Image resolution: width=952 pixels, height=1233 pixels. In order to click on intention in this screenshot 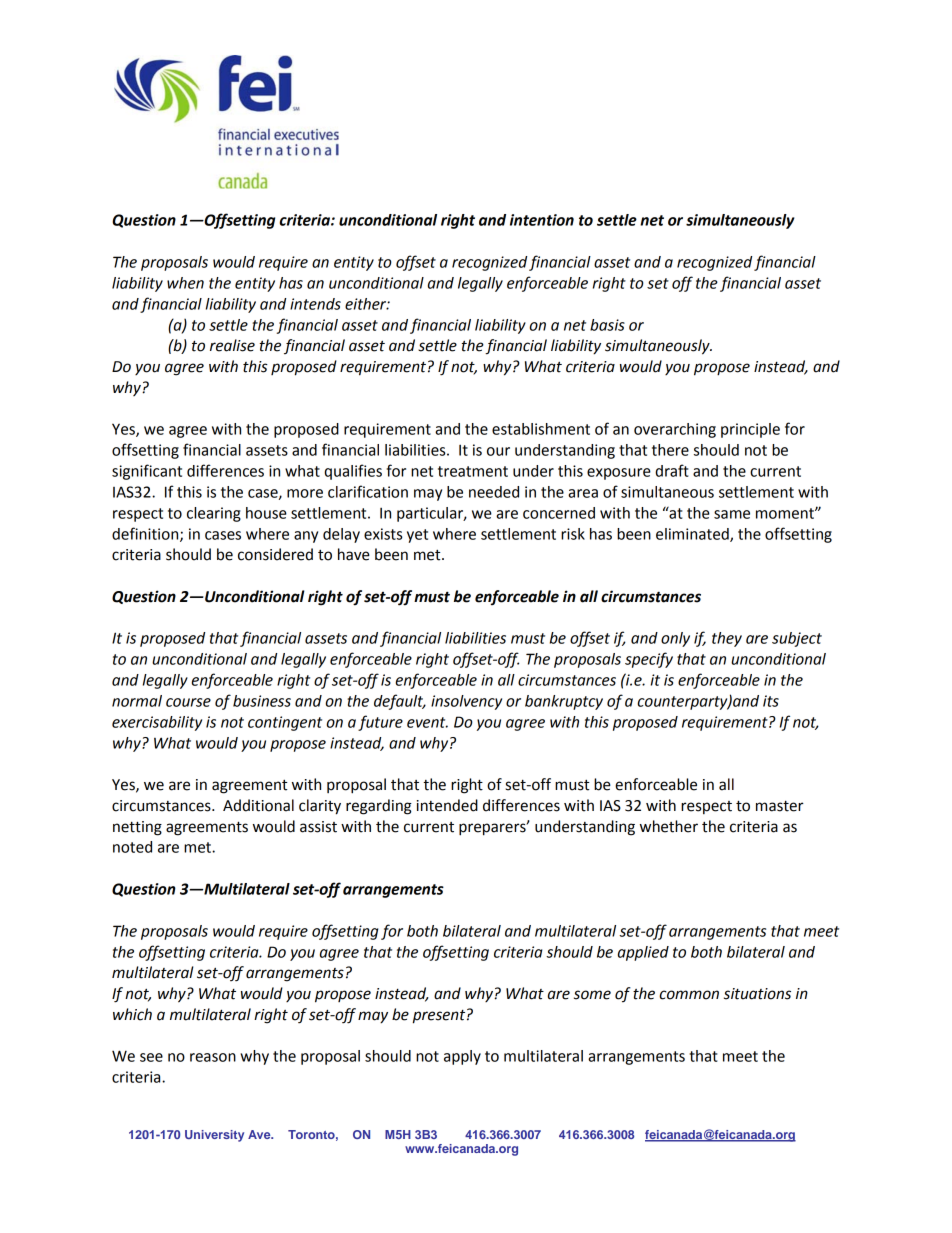, I will do `click(542, 220)`.
